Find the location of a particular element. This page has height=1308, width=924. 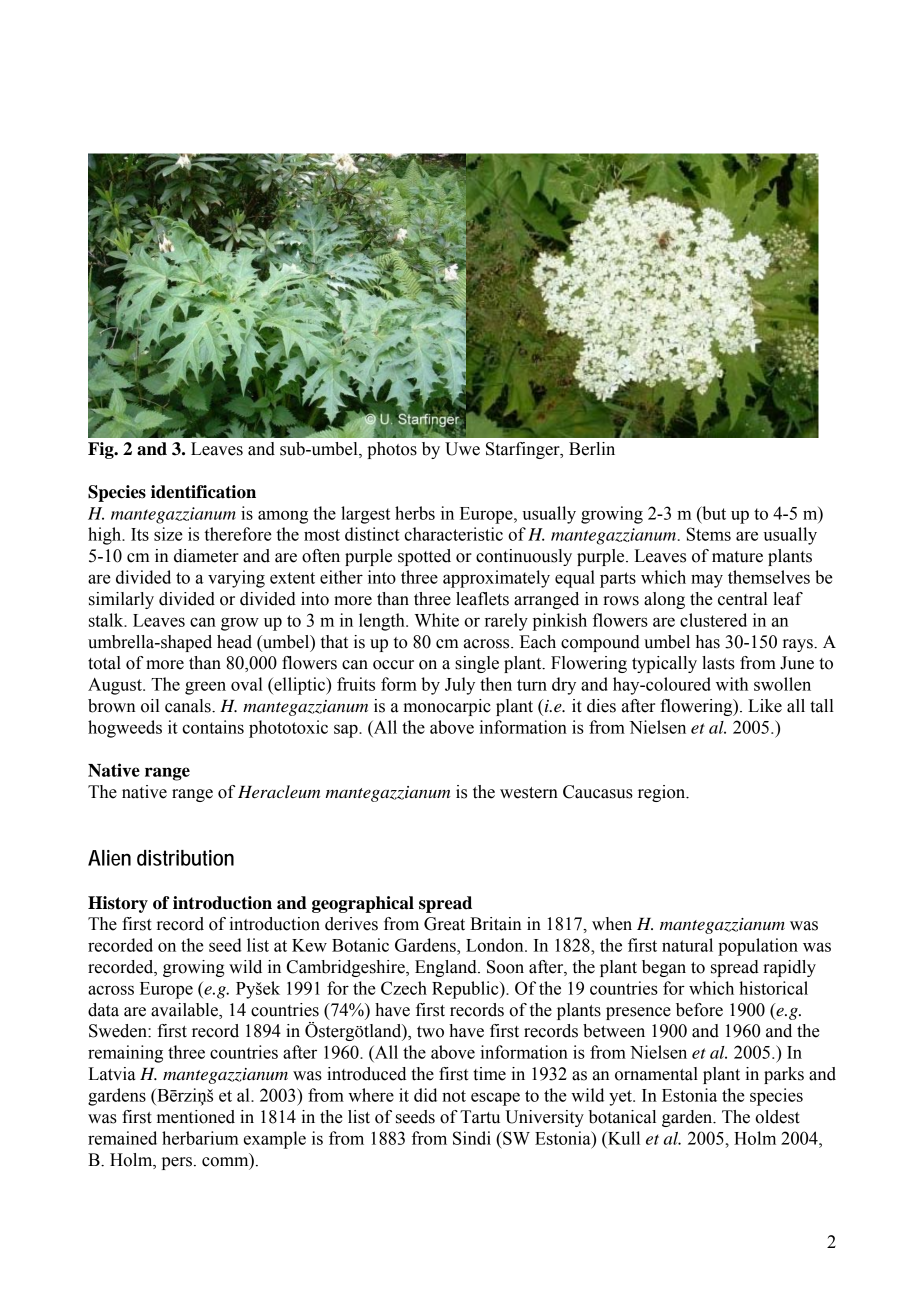

Uwe is located at coordinates (462, 449).
